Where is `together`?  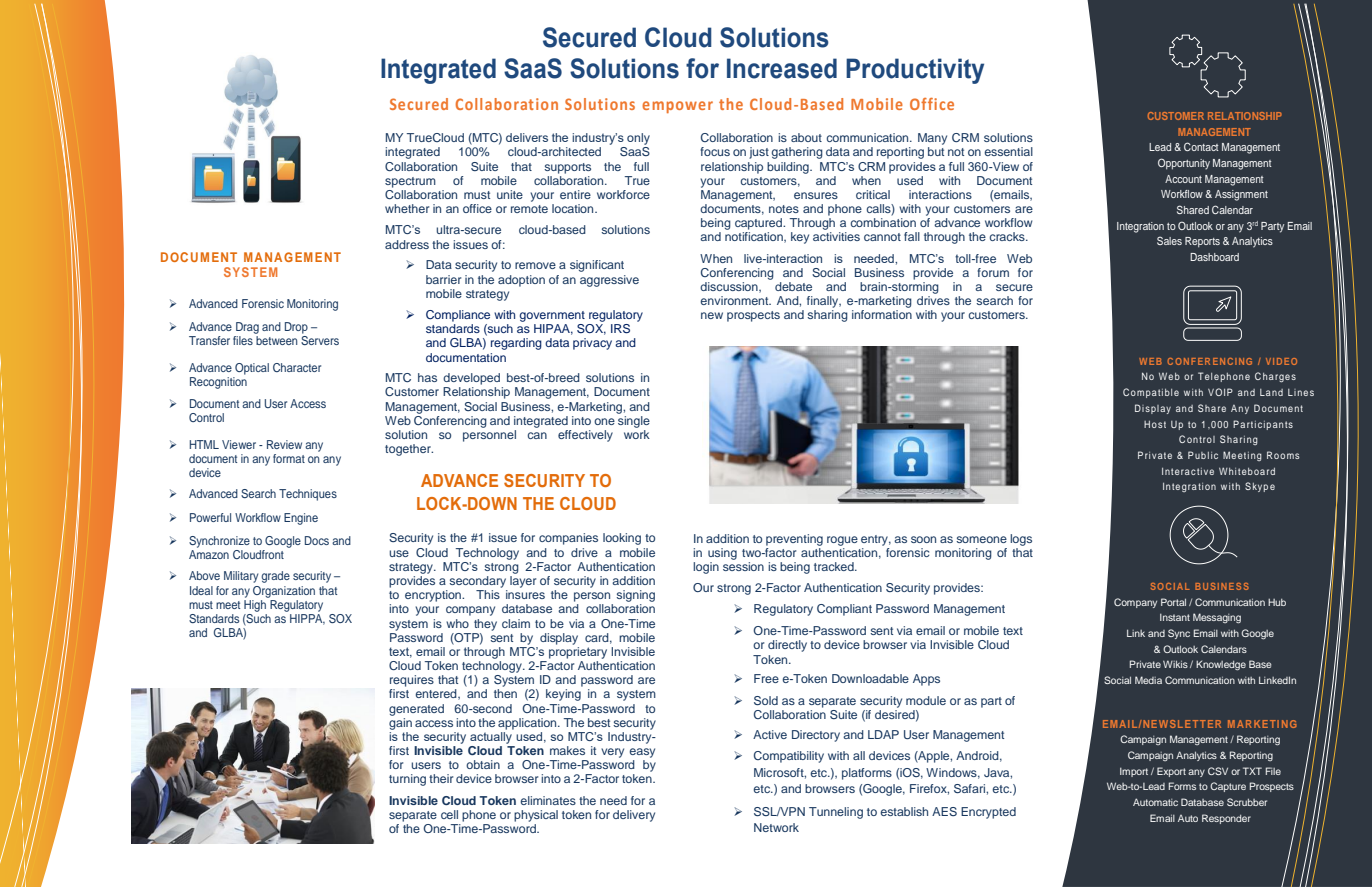 together is located at coordinates (409, 450).
